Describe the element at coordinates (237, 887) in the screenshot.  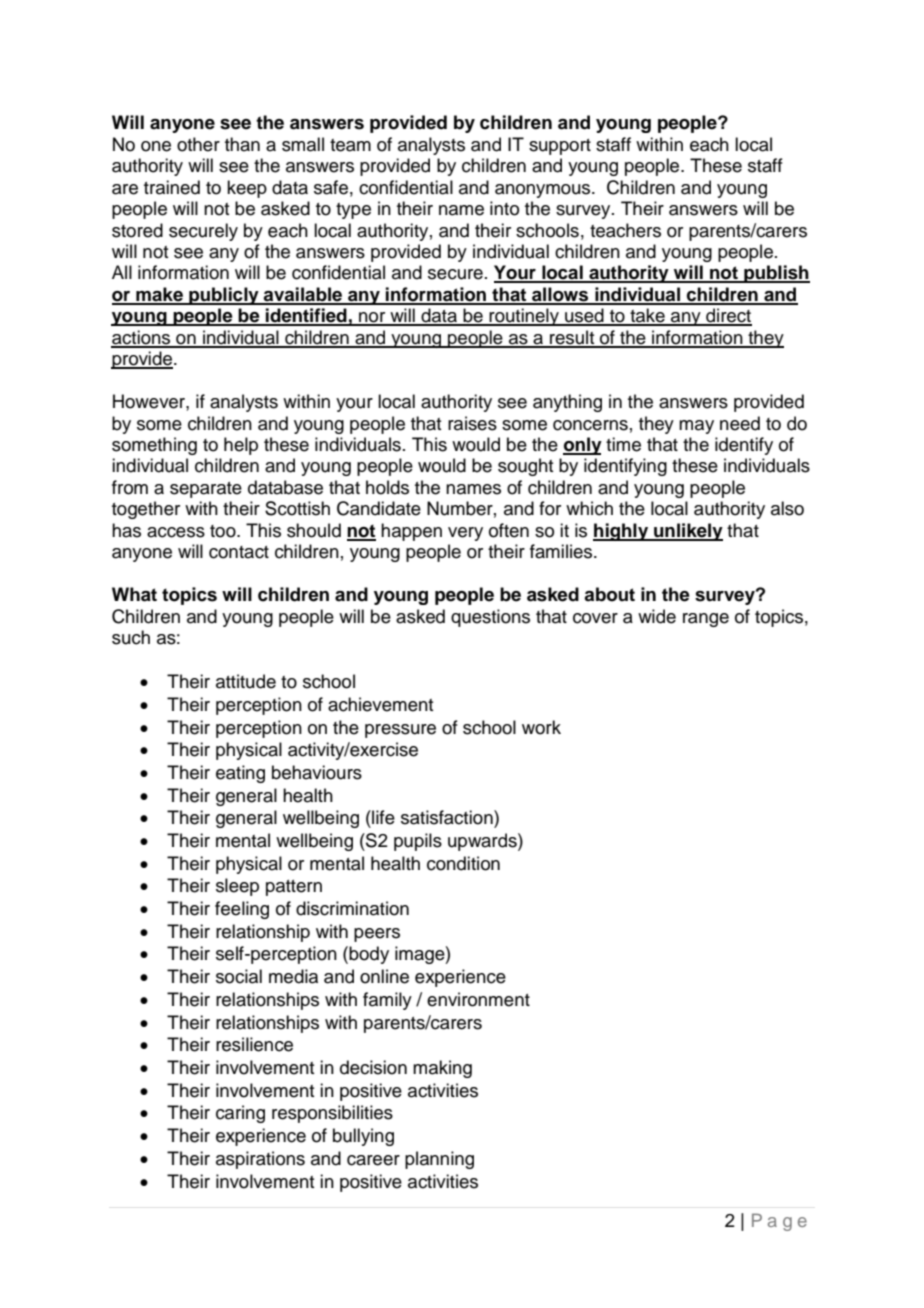
I see `sleep` at that location.
